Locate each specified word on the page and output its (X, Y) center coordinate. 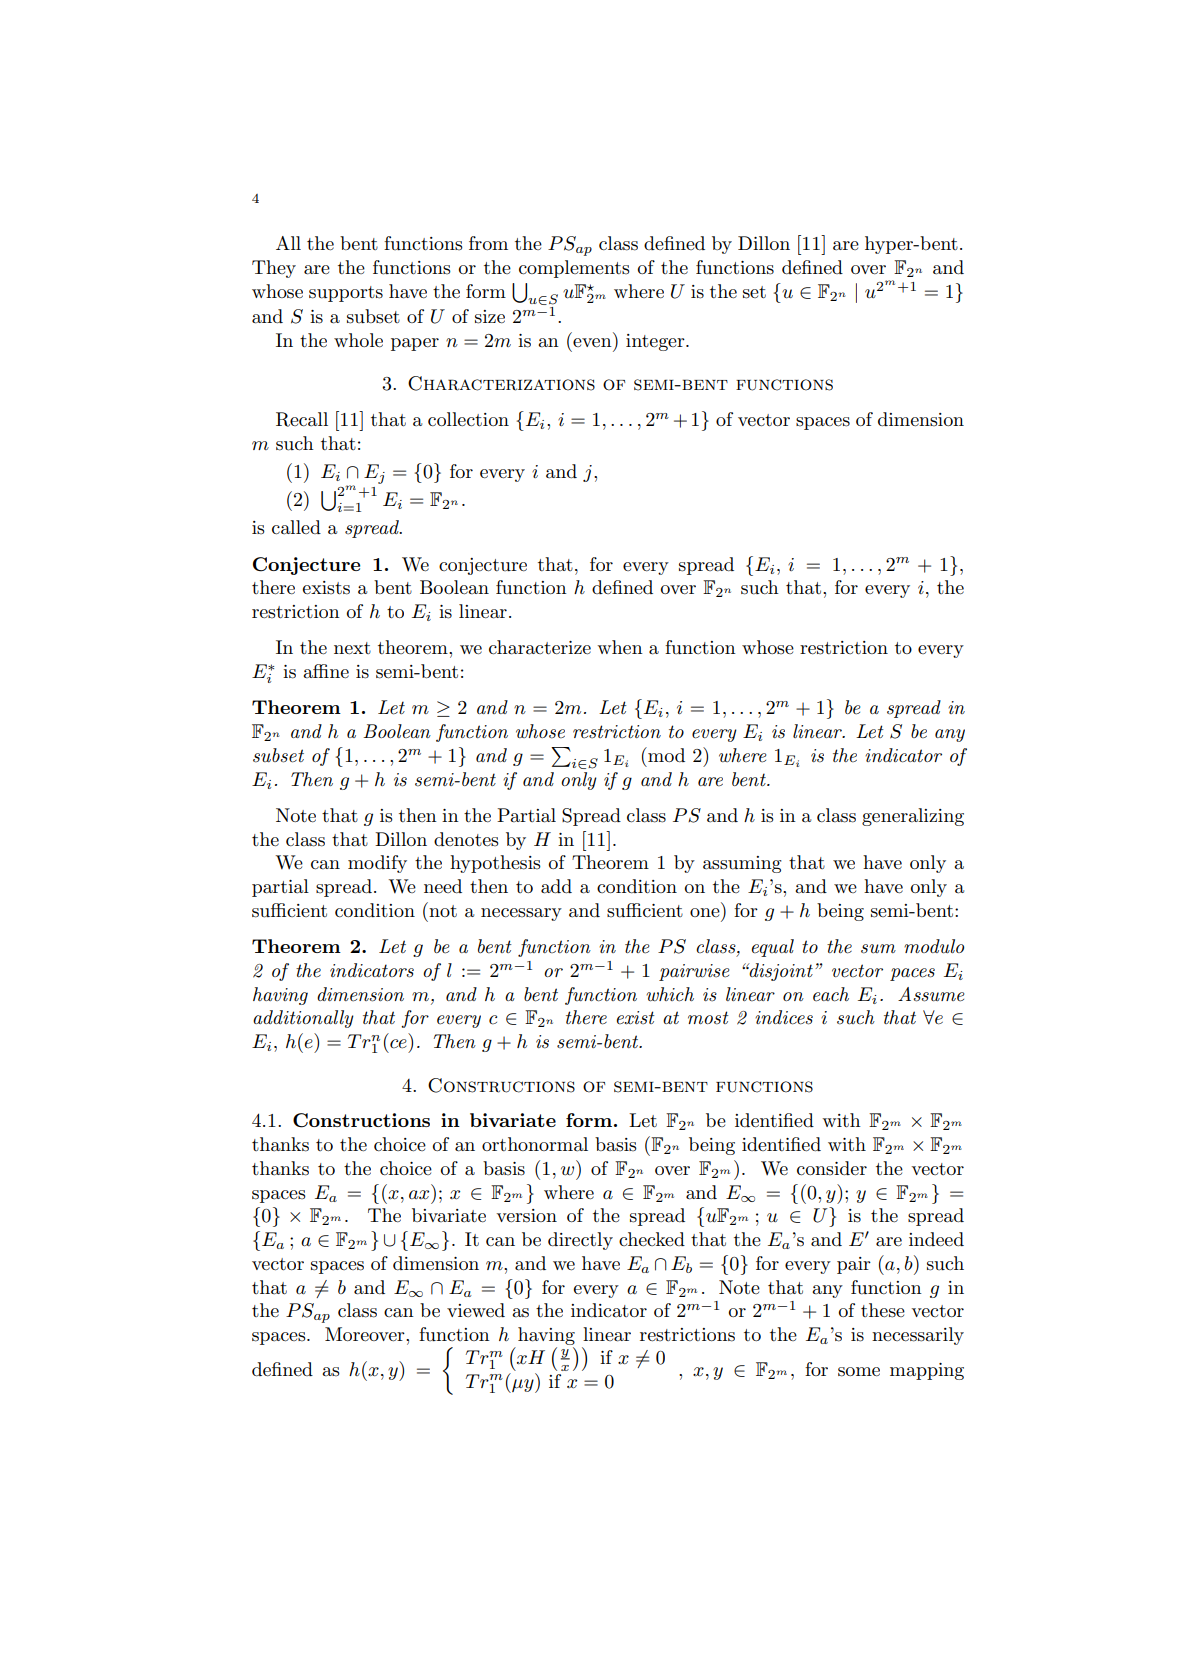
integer (656, 342)
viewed (476, 1310)
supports (346, 294)
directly (580, 1241)
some (859, 1372)
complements (574, 269)
